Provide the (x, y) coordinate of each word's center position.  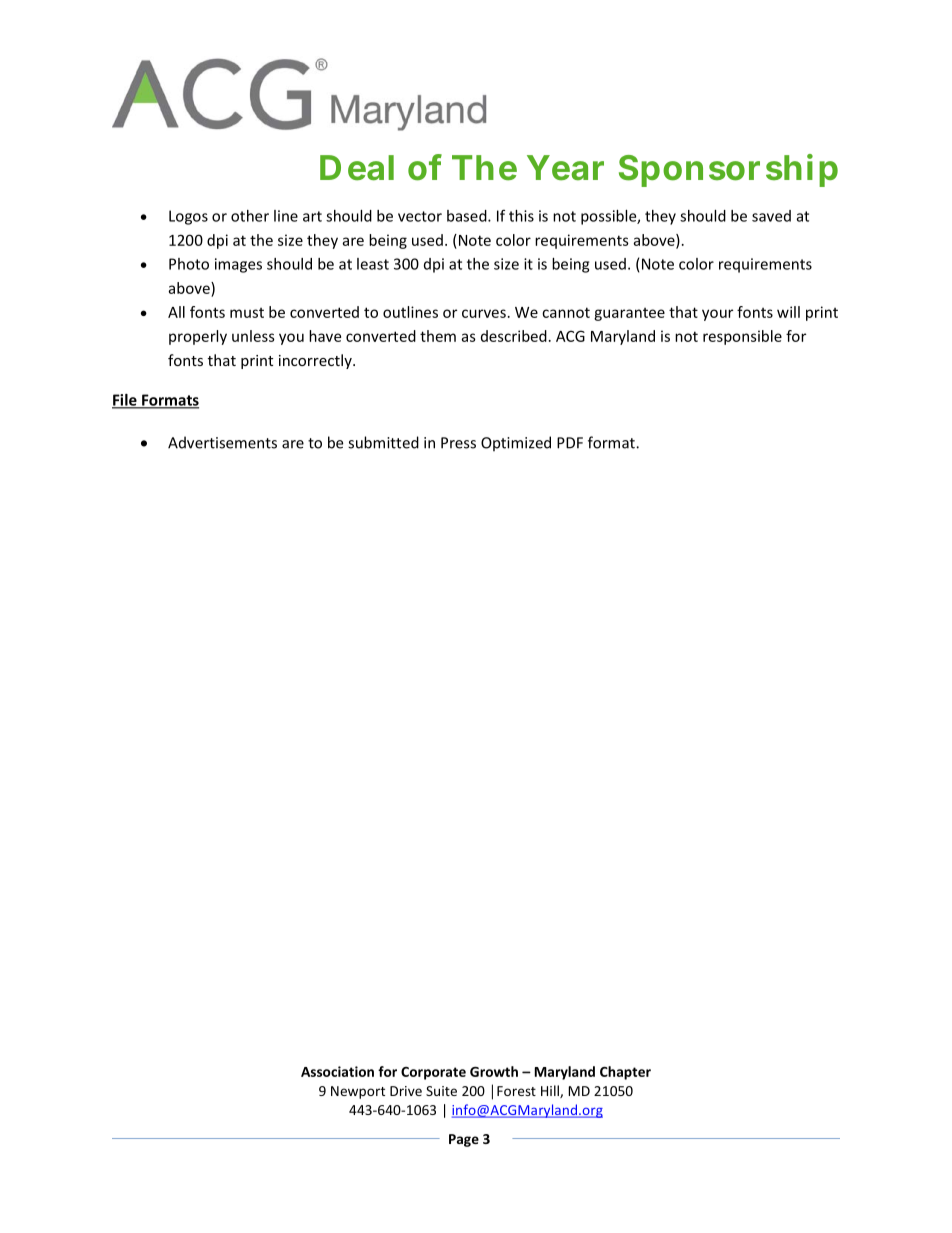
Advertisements (222, 442)
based (468, 216)
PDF (570, 443)
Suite (441, 1091)
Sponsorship (728, 170)
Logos (188, 217)
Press (458, 443)
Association (337, 1071)
